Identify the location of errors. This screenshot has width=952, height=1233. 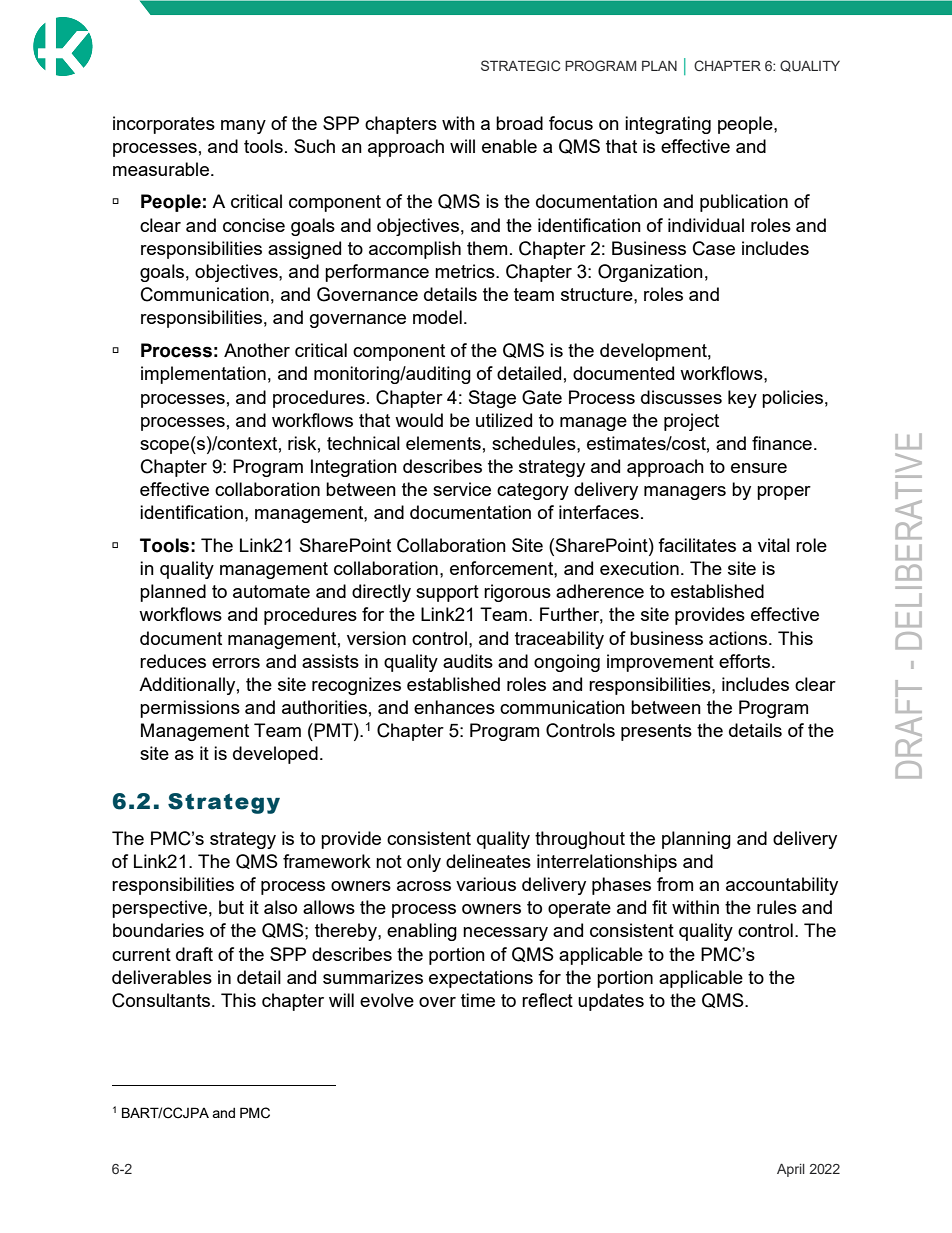
(236, 663).
